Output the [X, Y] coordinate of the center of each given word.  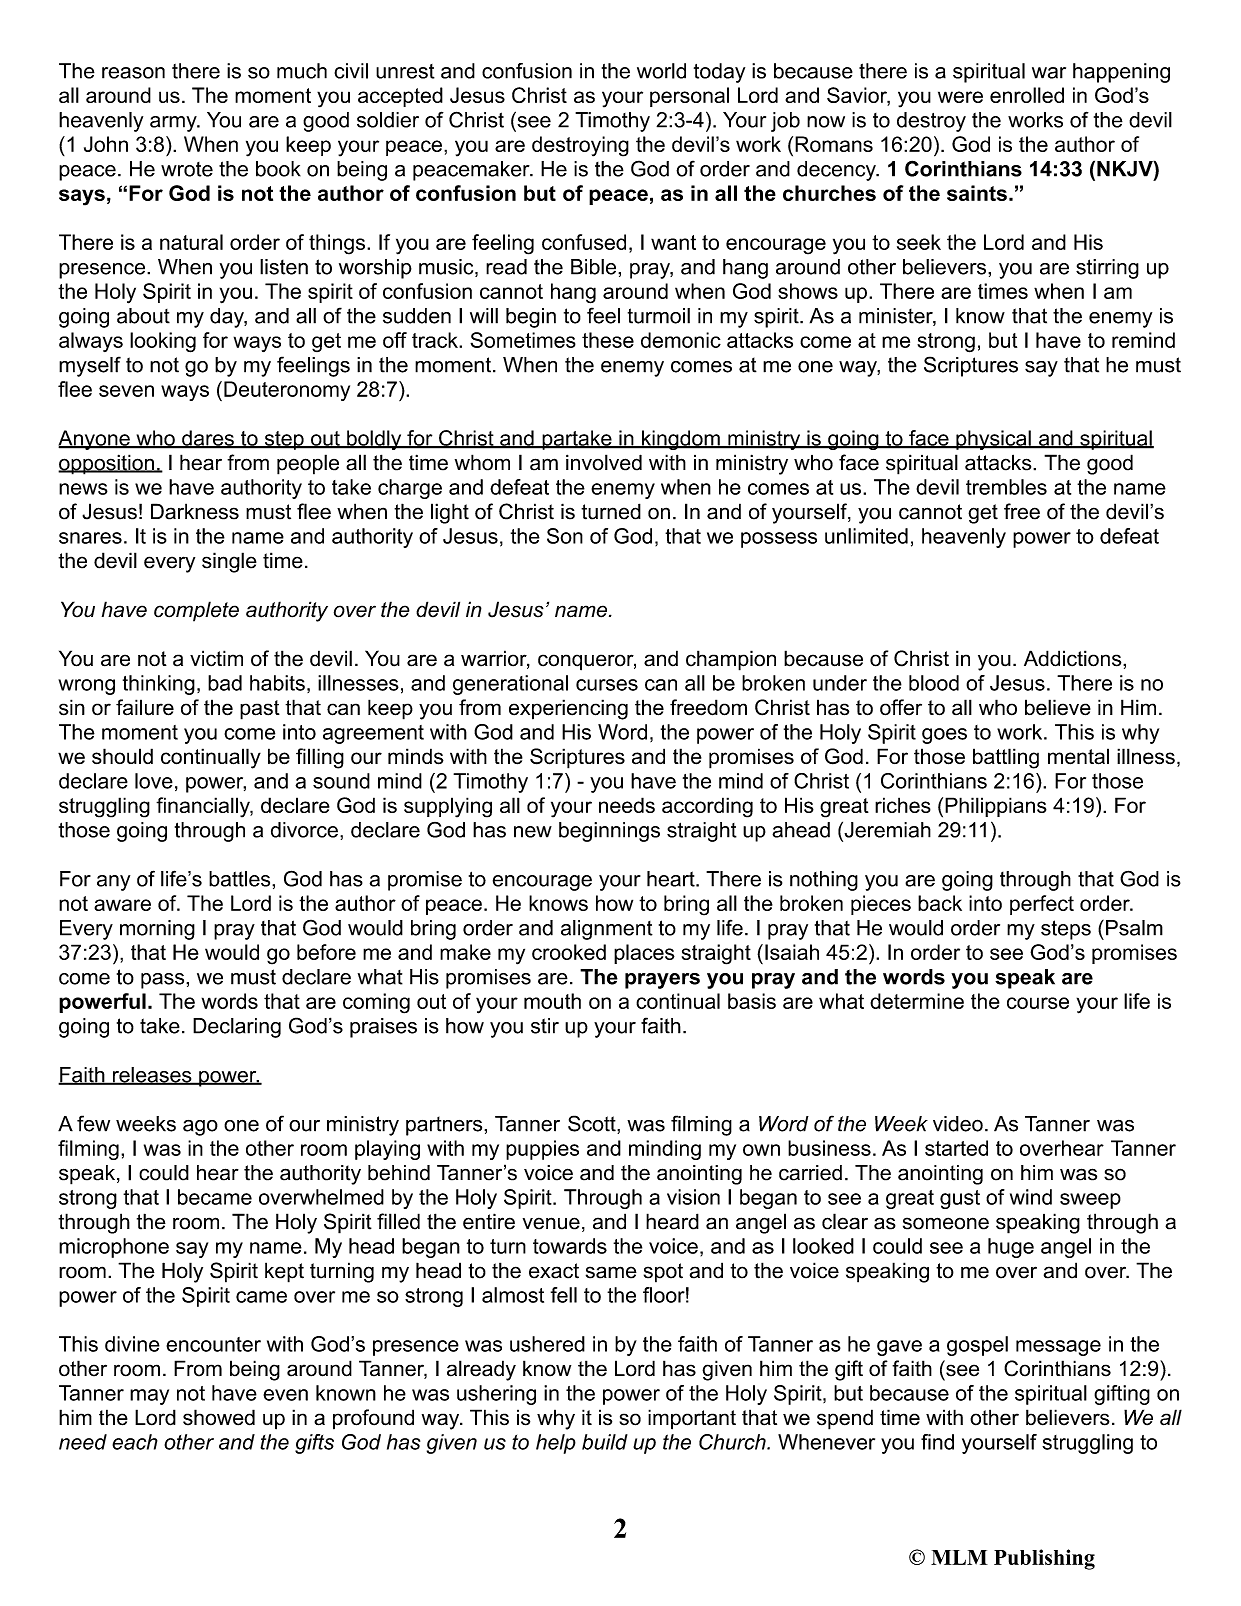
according [707, 807]
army [174, 124]
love [154, 781]
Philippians [996, 807]
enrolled [1027, 95]
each [135, 1442]
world [661, 71]
